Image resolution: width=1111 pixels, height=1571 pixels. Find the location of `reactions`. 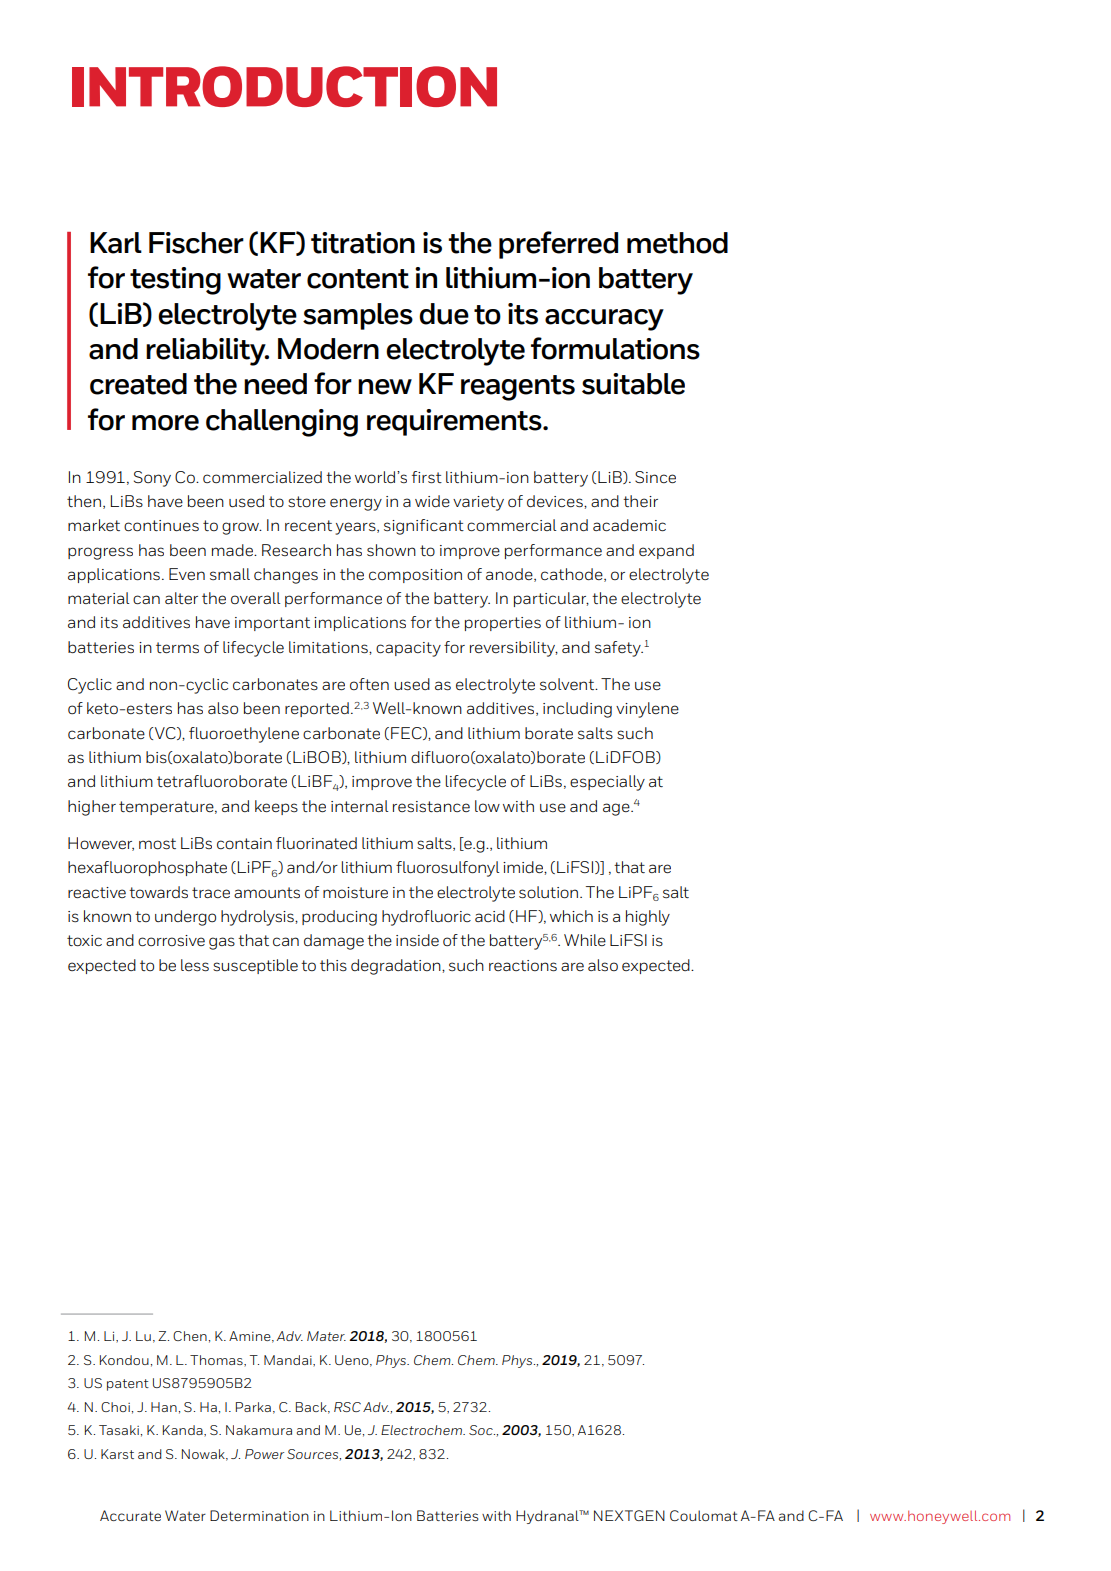

reactions is located at coordinates (523, 966).
